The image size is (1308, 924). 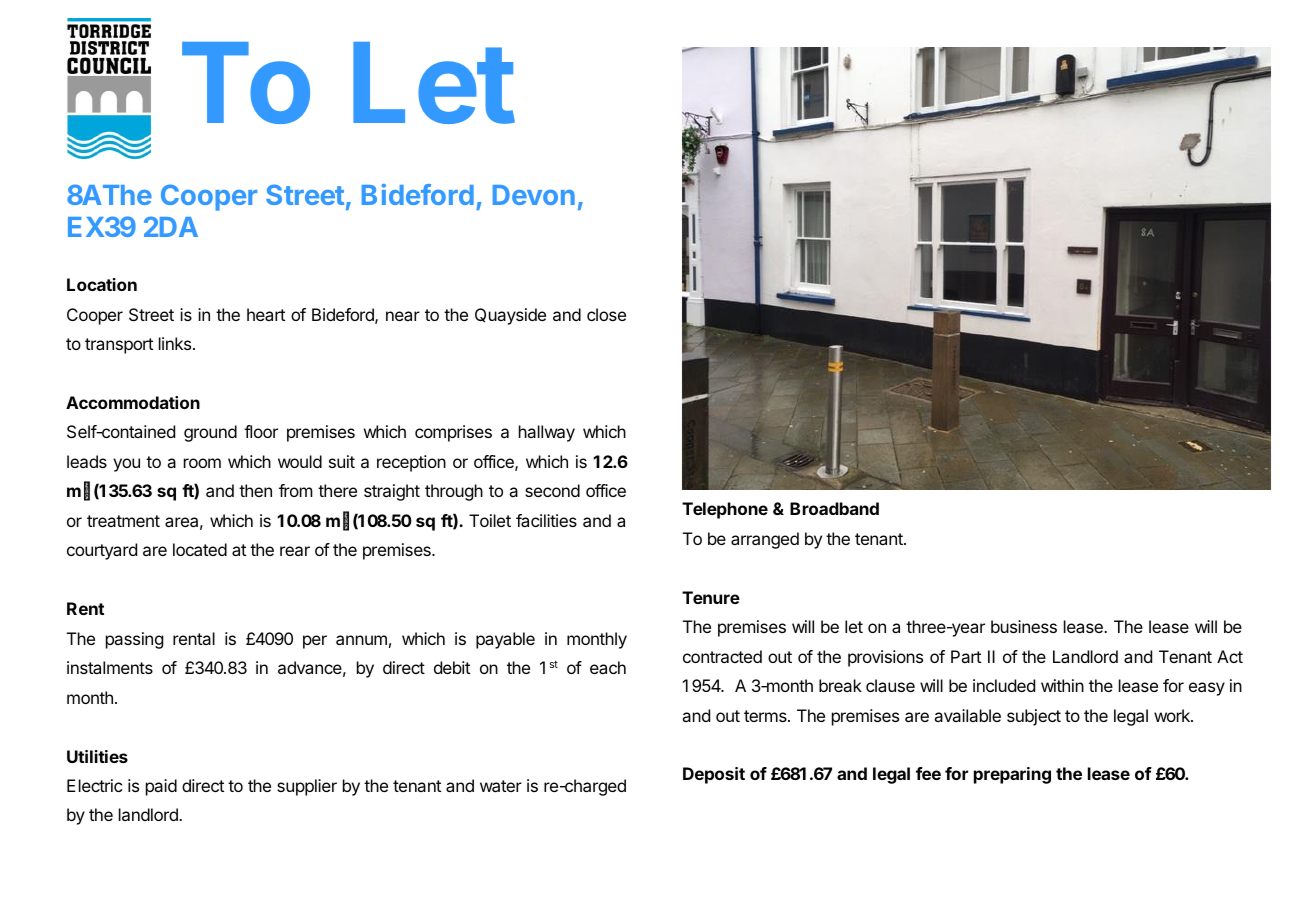 What do you see at coordinates (714, 775) in the screenshot?
I see `Deposit` at bounding box center [714, 775].
